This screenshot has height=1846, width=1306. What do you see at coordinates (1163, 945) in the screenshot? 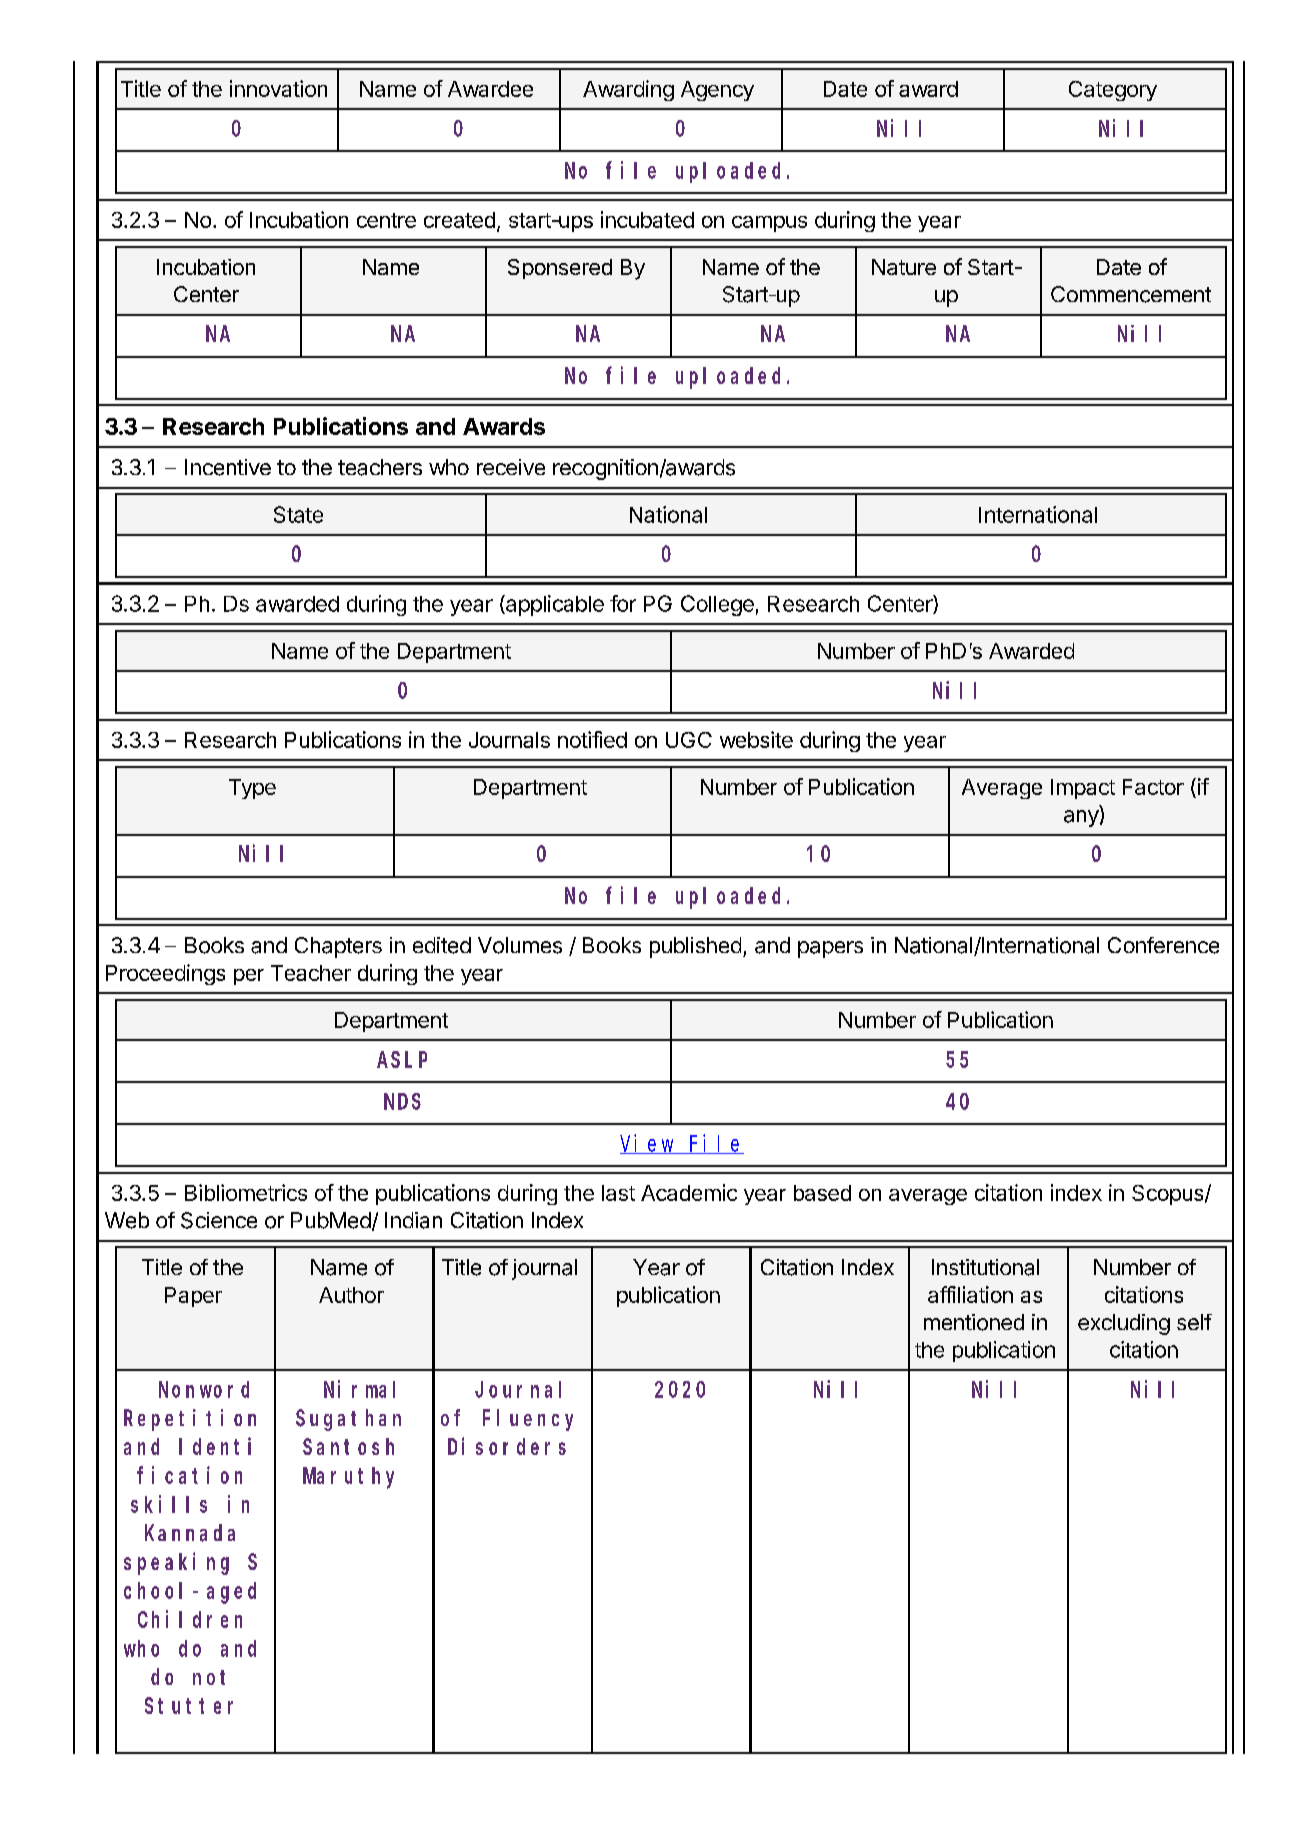
I see `Conference` at bounding box center [1163, 945].
